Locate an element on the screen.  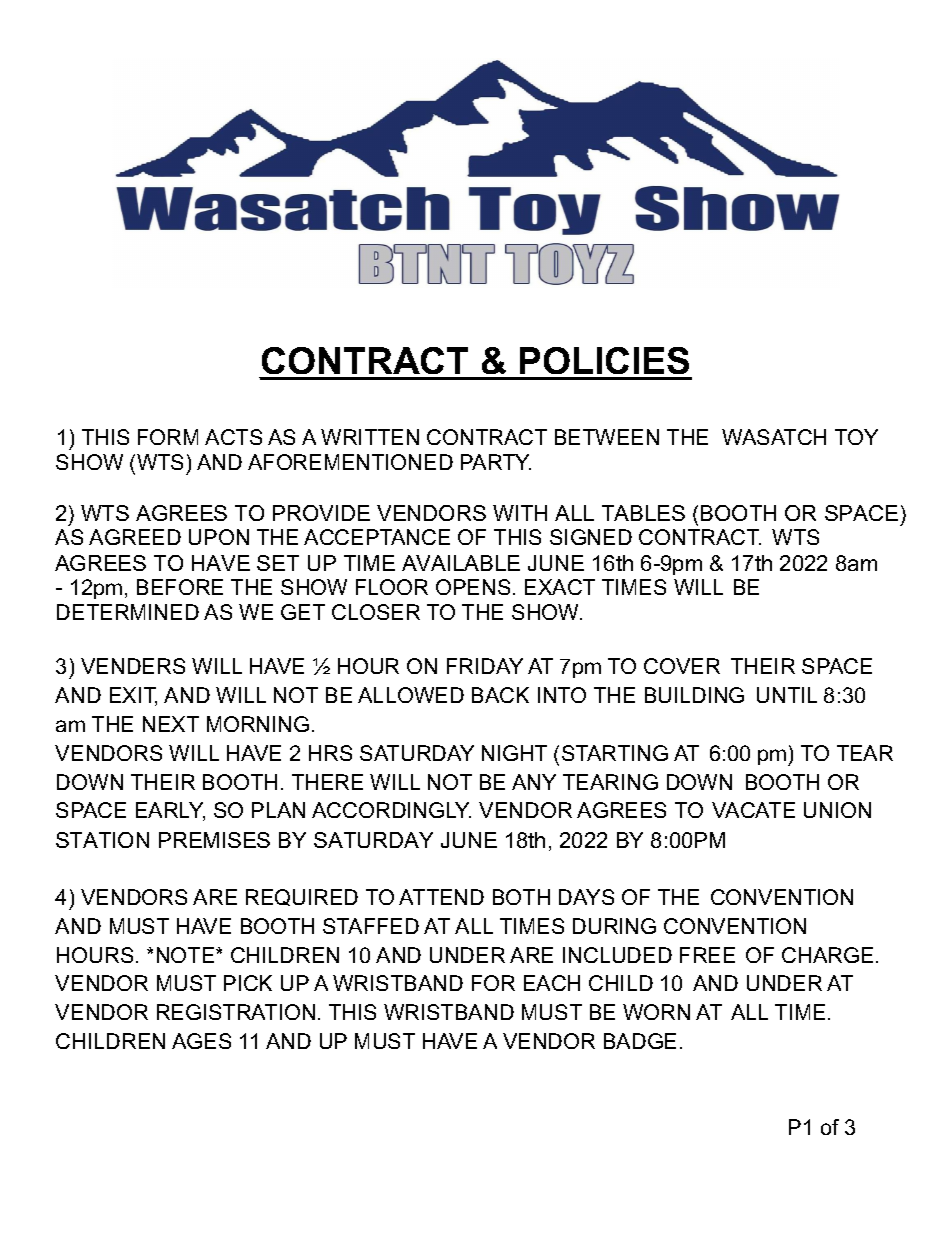
OPENS is located at coordinates (473, 587).
